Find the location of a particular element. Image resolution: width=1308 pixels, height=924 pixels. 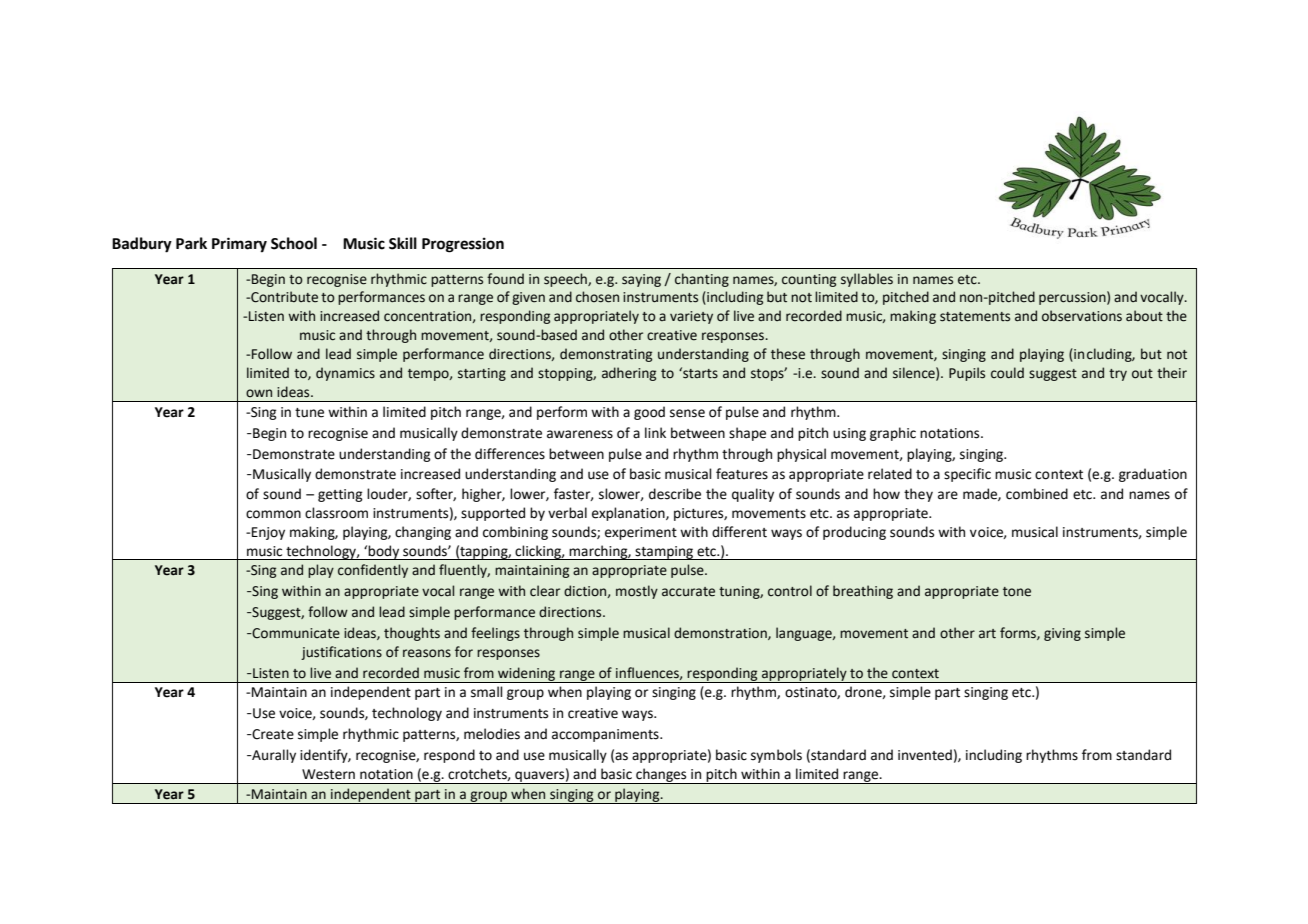

getting is located at coordinates (340, 495).
